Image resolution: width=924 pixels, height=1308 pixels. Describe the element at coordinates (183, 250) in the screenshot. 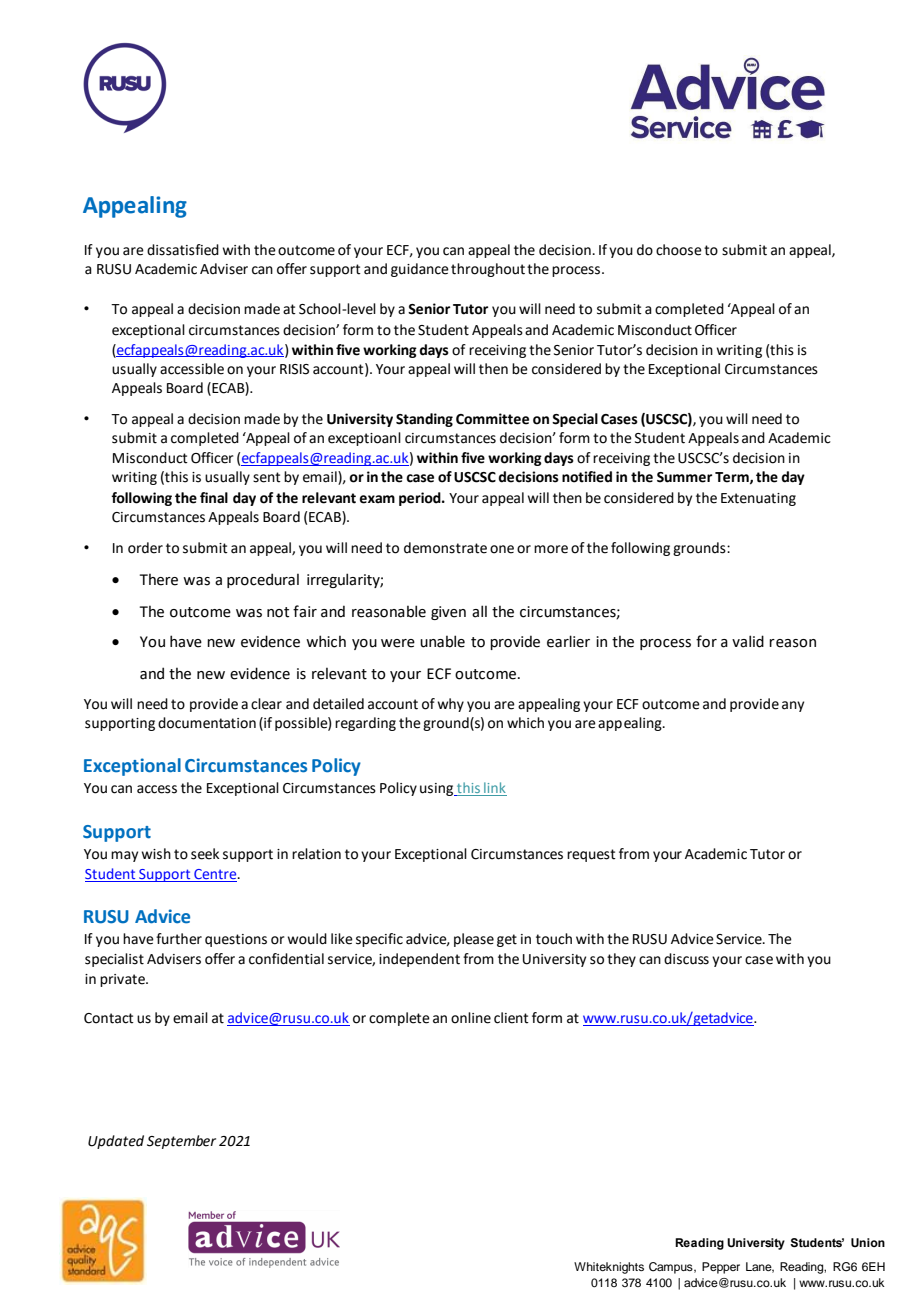

I see `dissatisfied` at that location.
